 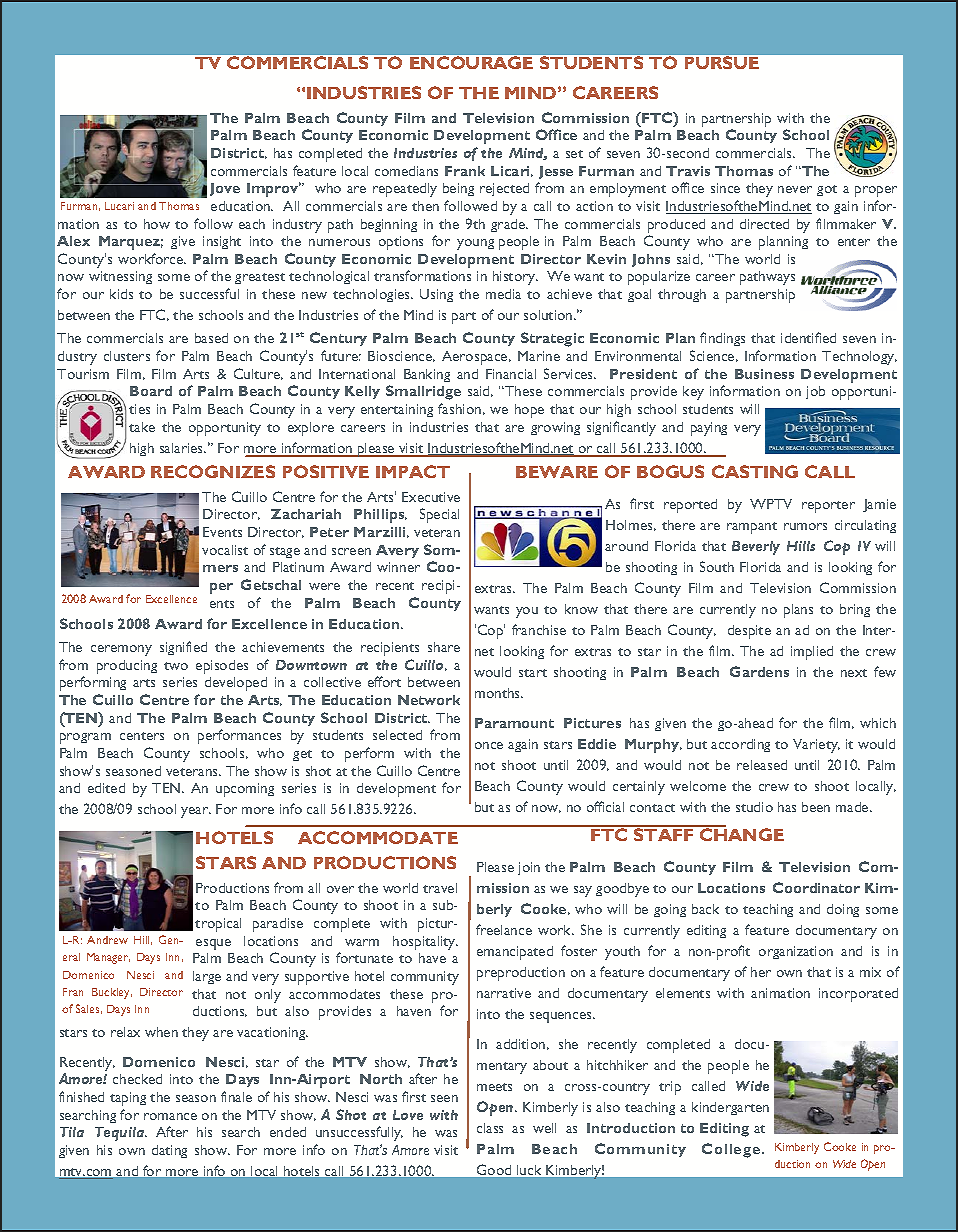 What do you see at coordinates (722, 62) in the screenshot?
I see `PURSUE` at bounding box center [722, 62].
